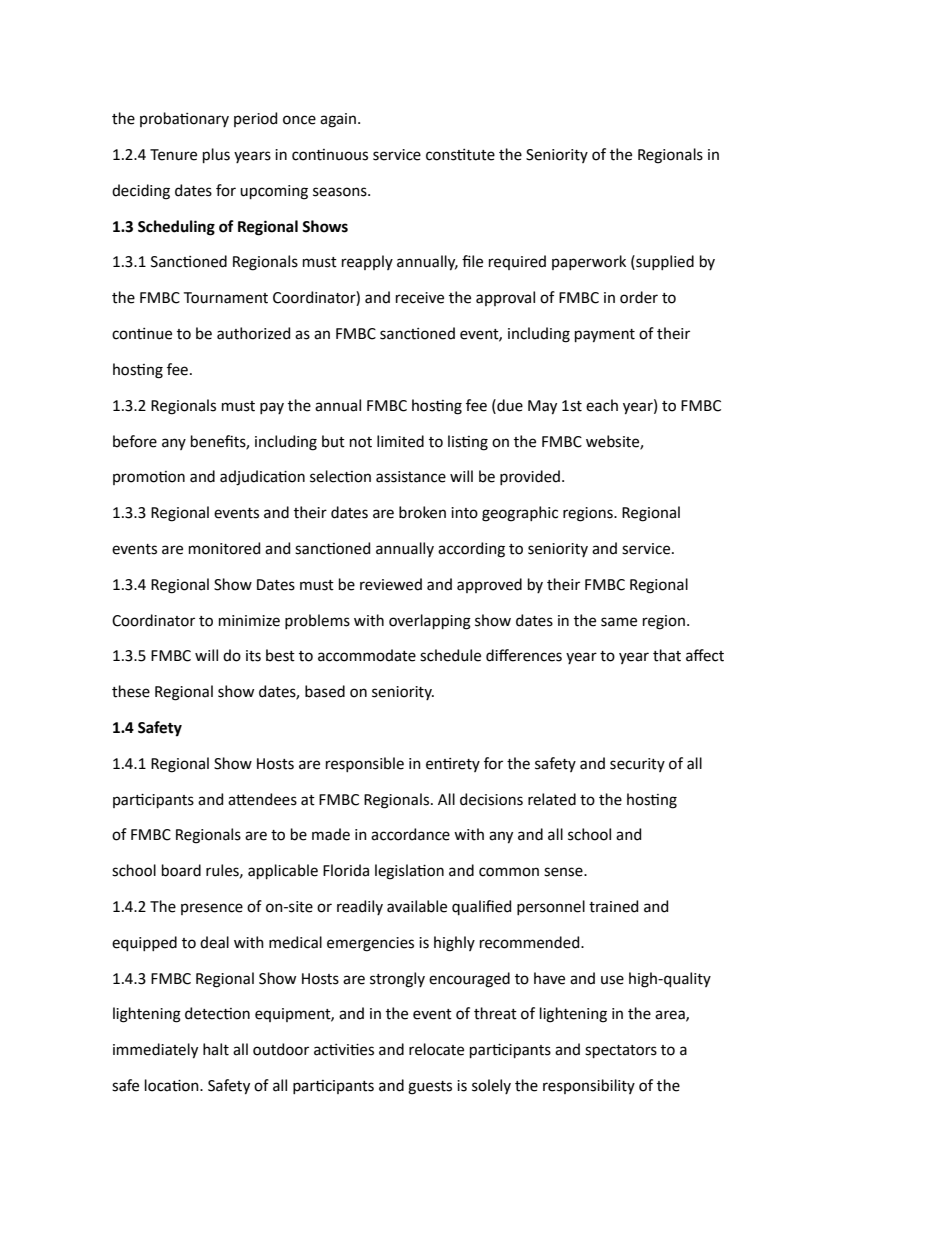  Describe the element at coordinates (621, 1051) in the document. I see `spectators` at that location.
